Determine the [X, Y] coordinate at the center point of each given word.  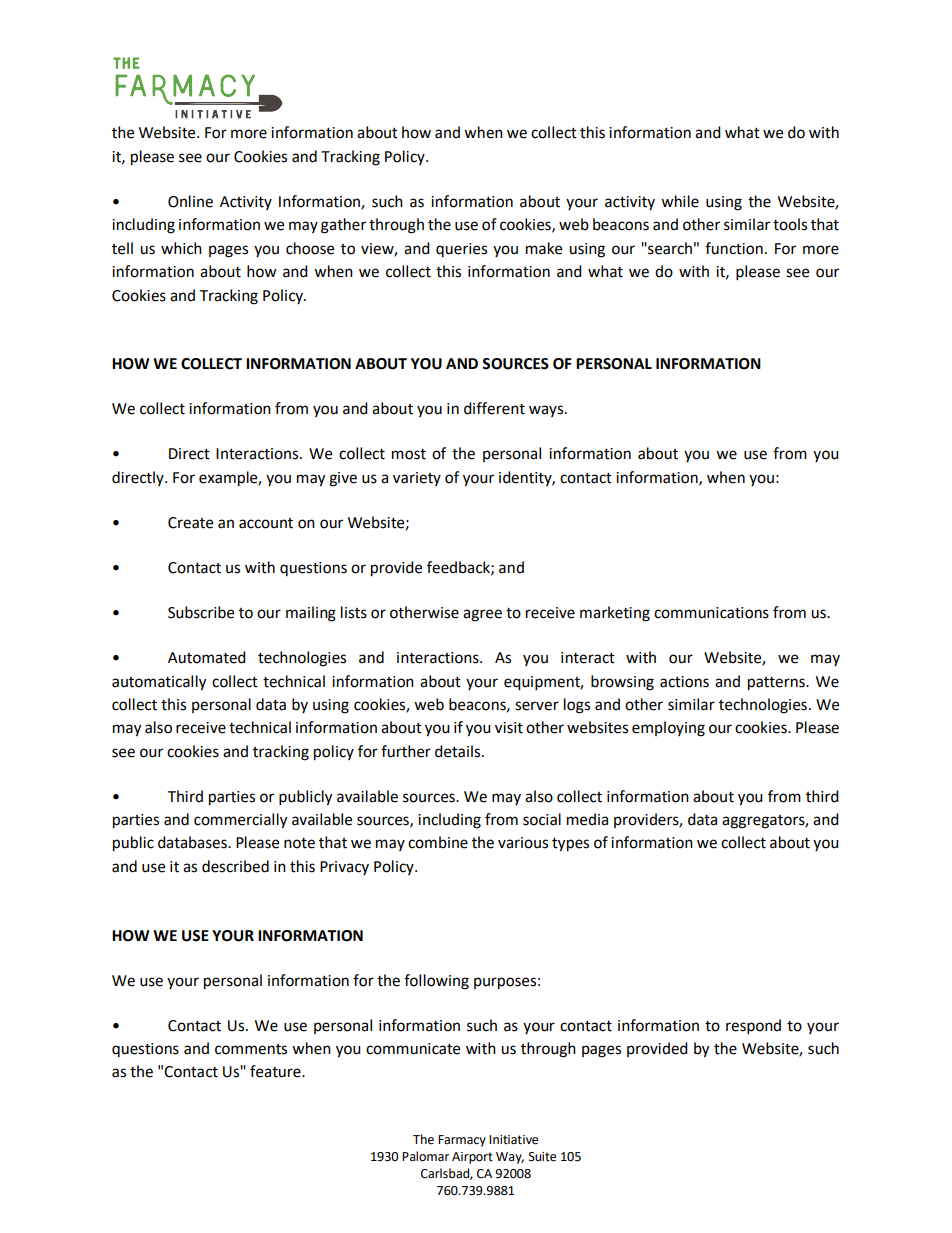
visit [509, 728]
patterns [777, 684]
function [734, 248]
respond [753, 1027]
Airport [472, 1158]
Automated [207, 657]
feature [276, 1071]
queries [461, 250]
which [181, 248]
